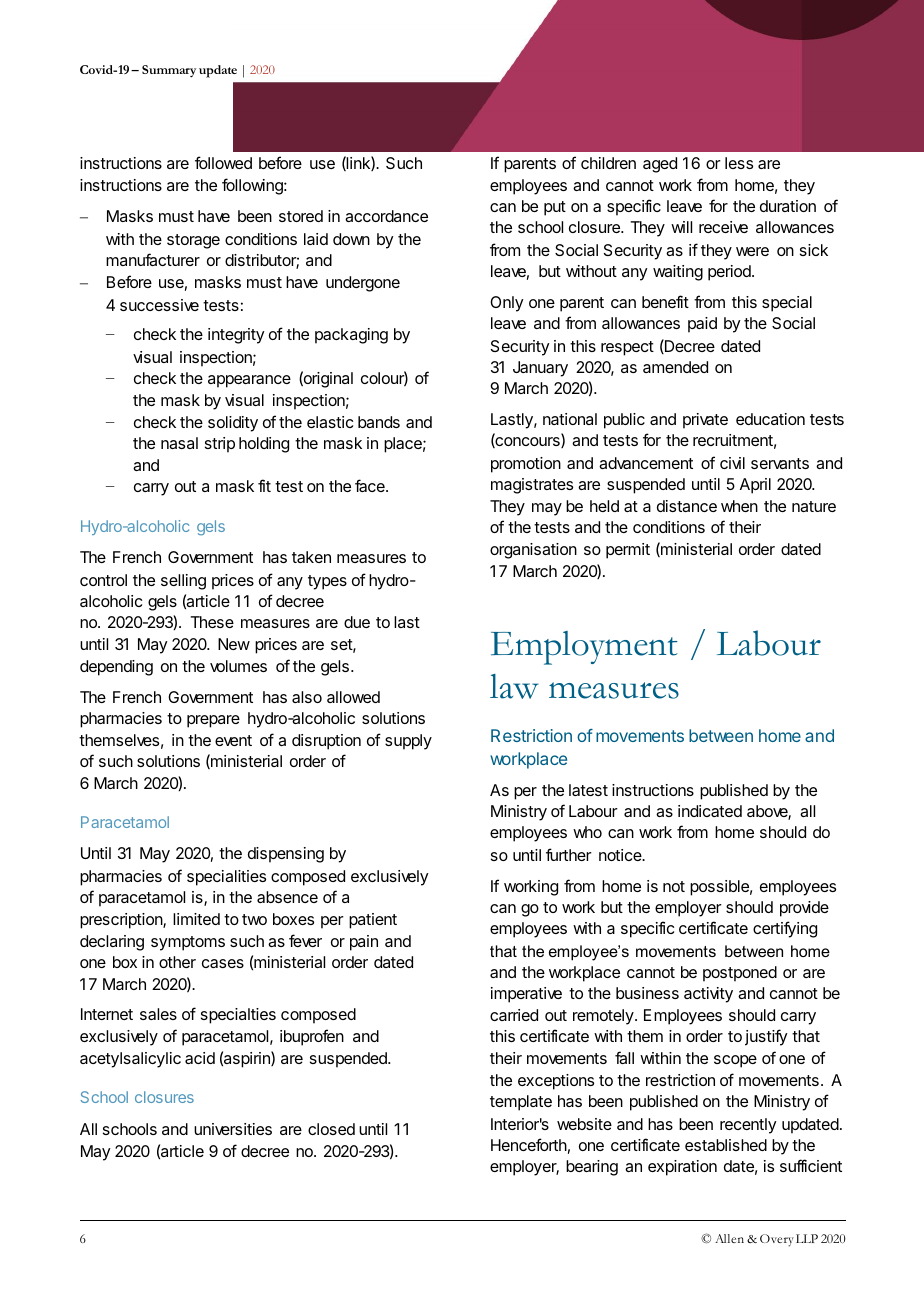  Describe the element at coordinates (386, 216) in the document. I see `accordance` at that location.
